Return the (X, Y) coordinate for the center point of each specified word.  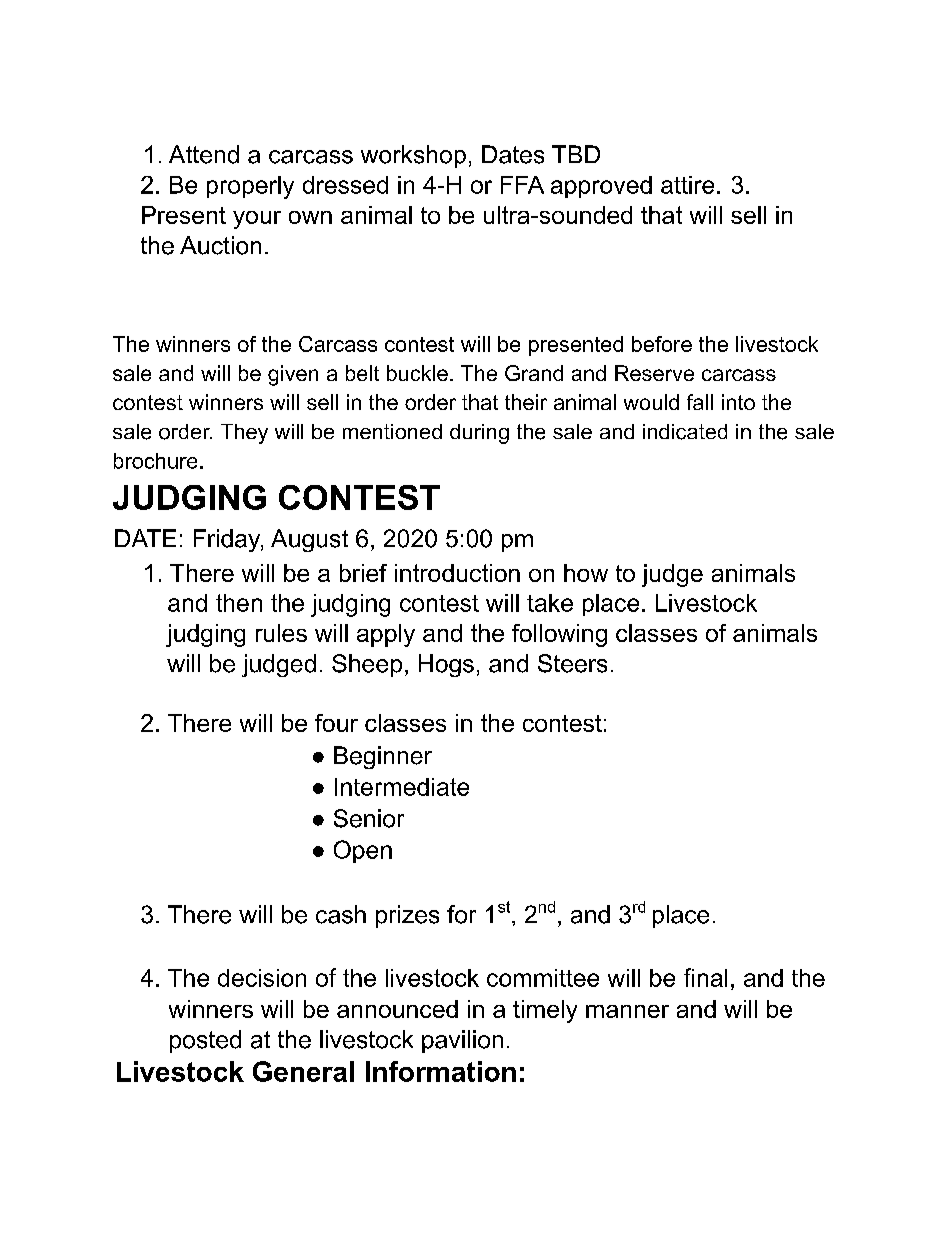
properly (250, 187)
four (336, 723)
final (705, 977)
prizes (407, 916)
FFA (522, 185)
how (586, 573)
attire (687, 185)
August (309, 540)
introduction (457, 573)
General (303, 1071)
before (662, 344)
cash (341, 914)
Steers (572, 663)
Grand (534, 373)
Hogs (446, 665)
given (293, 375)
